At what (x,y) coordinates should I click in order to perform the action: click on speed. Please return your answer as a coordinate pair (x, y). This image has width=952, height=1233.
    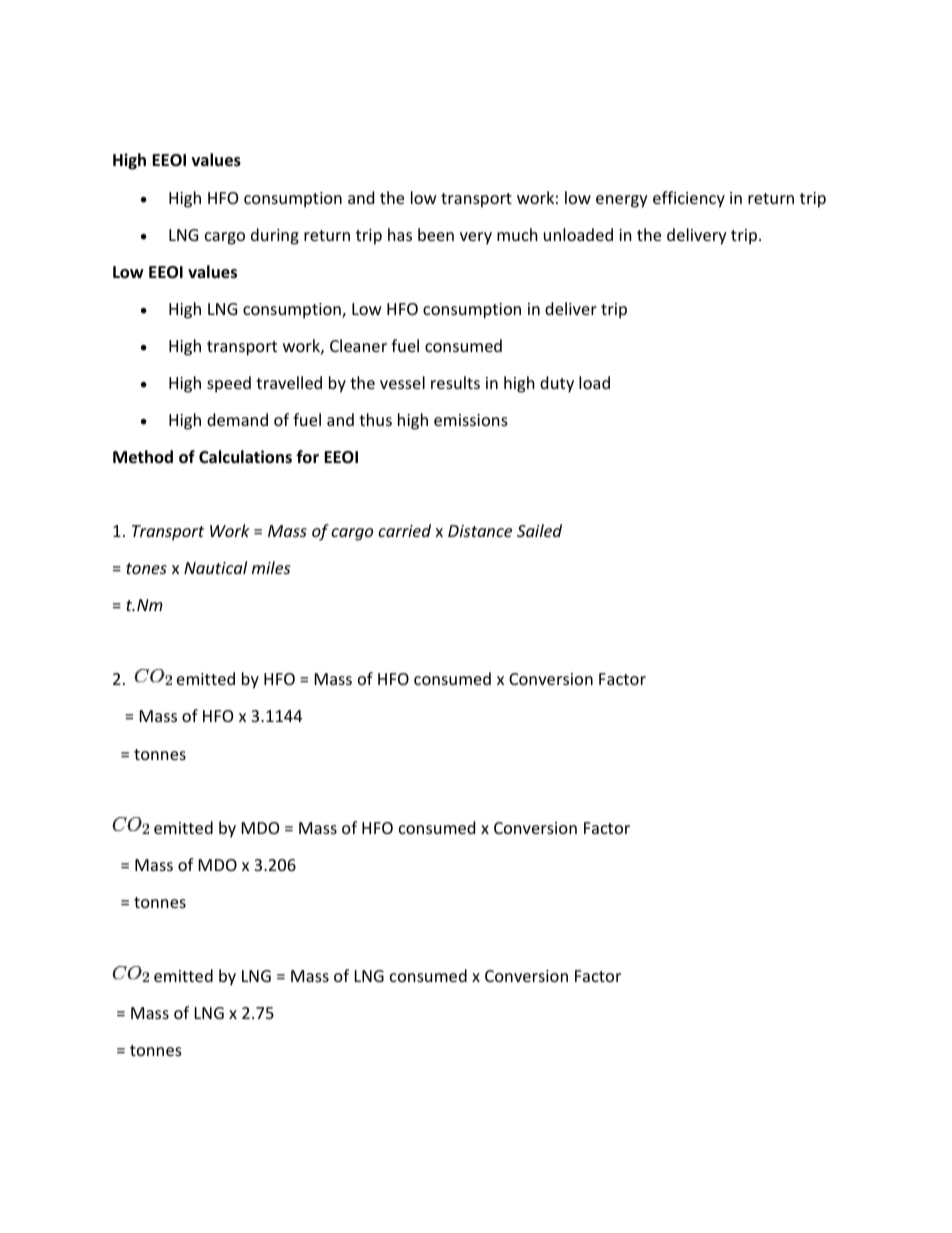
    Looking at the image, I should click on (229, 384).
